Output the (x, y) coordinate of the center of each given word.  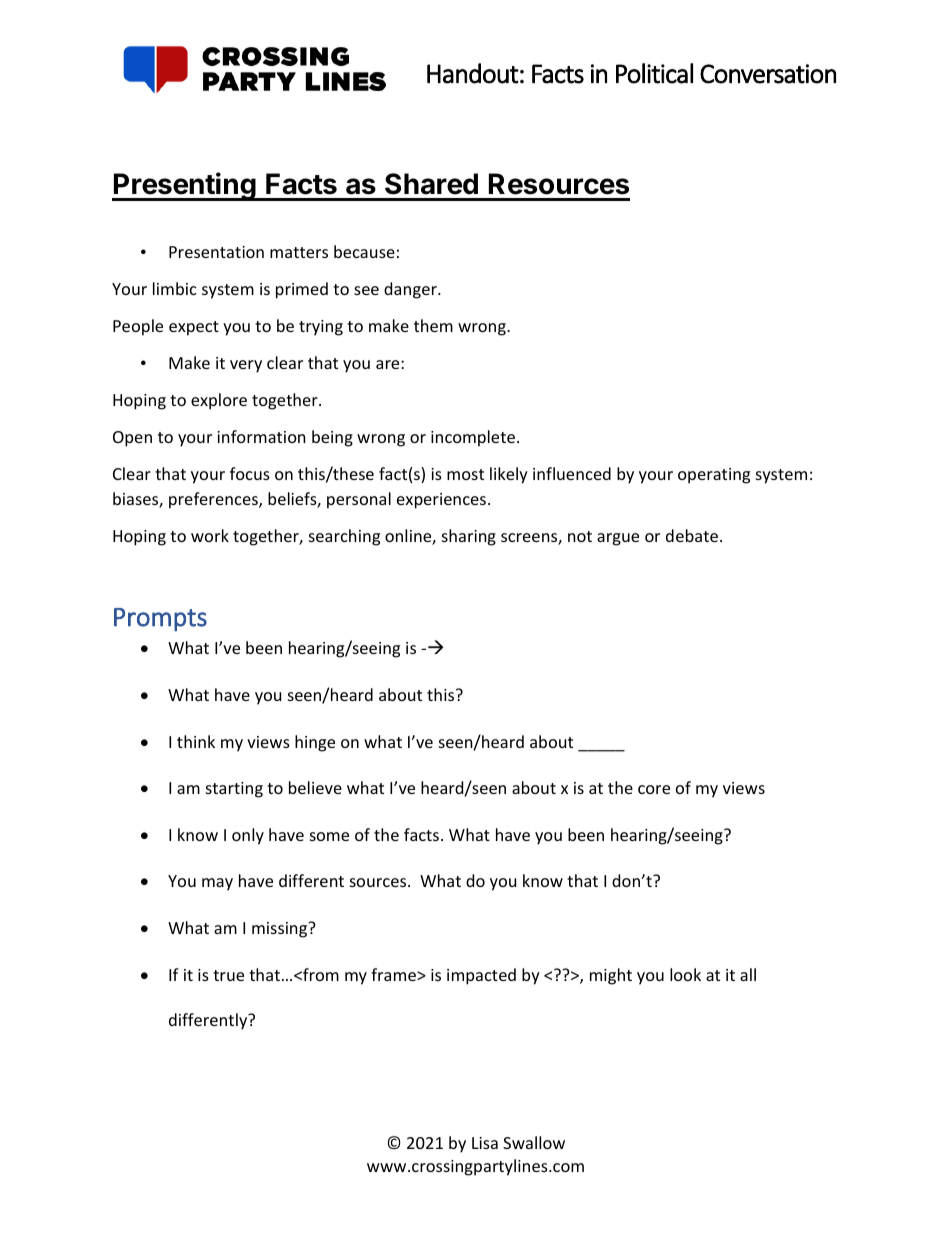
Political (654, 73)
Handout (473, 73)
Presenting (185, 186)
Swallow (534, 1142)
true (228, 975)
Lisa (485, 1143)
